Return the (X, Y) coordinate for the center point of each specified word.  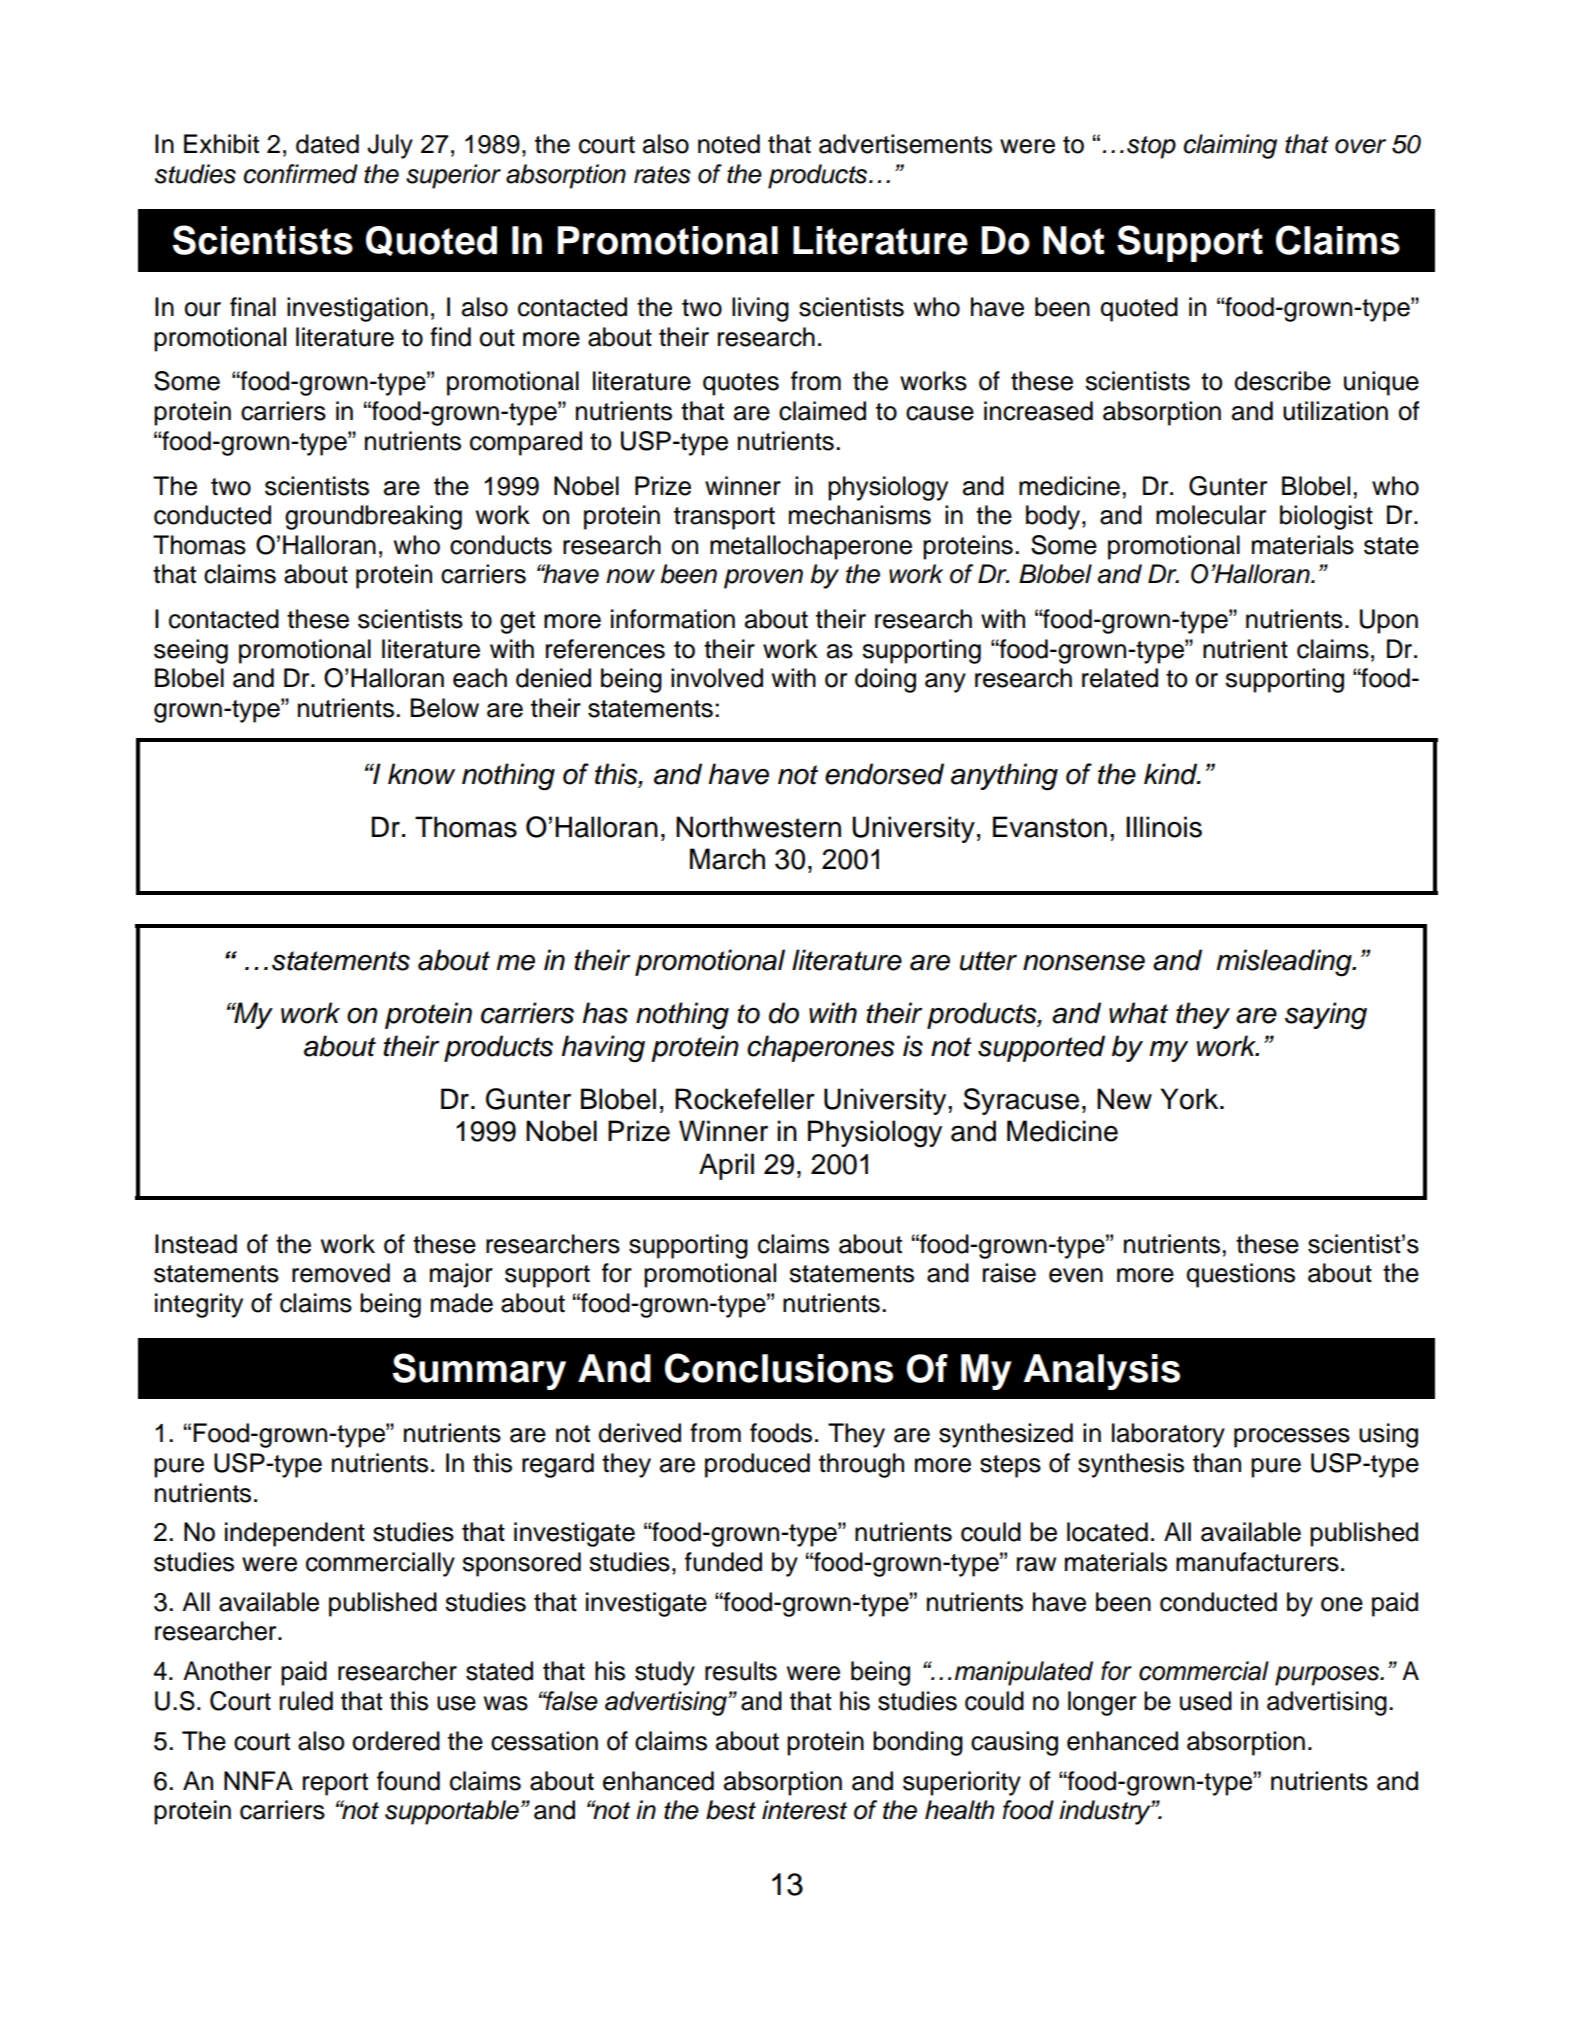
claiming (1230, 146)
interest (804, 1810)
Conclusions (779, 1368)
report (335, 1784)
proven (763, 579)
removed (341, 1273)
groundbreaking (373, 517)
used (1206, 1701)
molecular (1211, 515)
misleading (1285, 963)
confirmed (301, 174)
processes (1292, 1438)
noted (729, 144)
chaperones (821, 1048)
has (605, 1013)
